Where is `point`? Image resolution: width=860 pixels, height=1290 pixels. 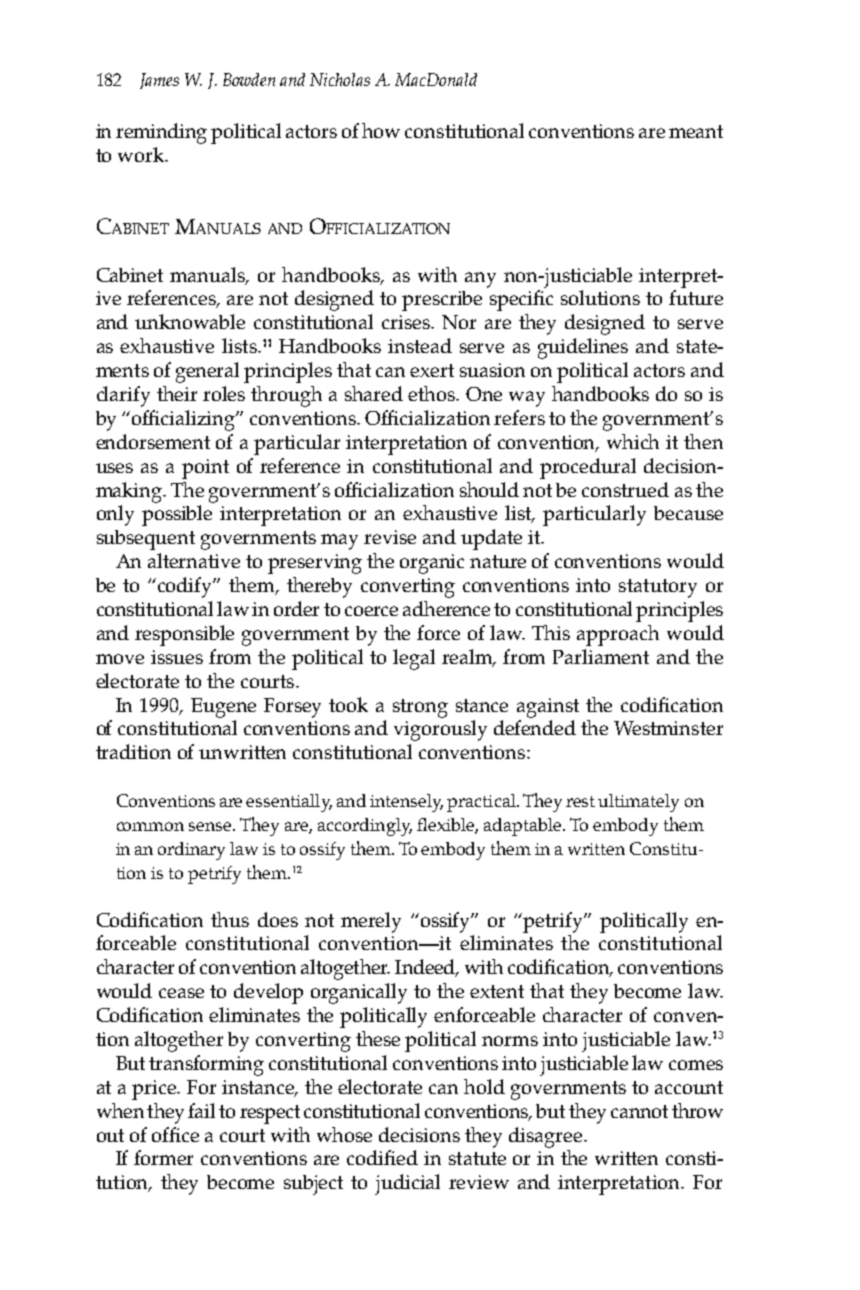
point is located at coordinates (205, 469).
